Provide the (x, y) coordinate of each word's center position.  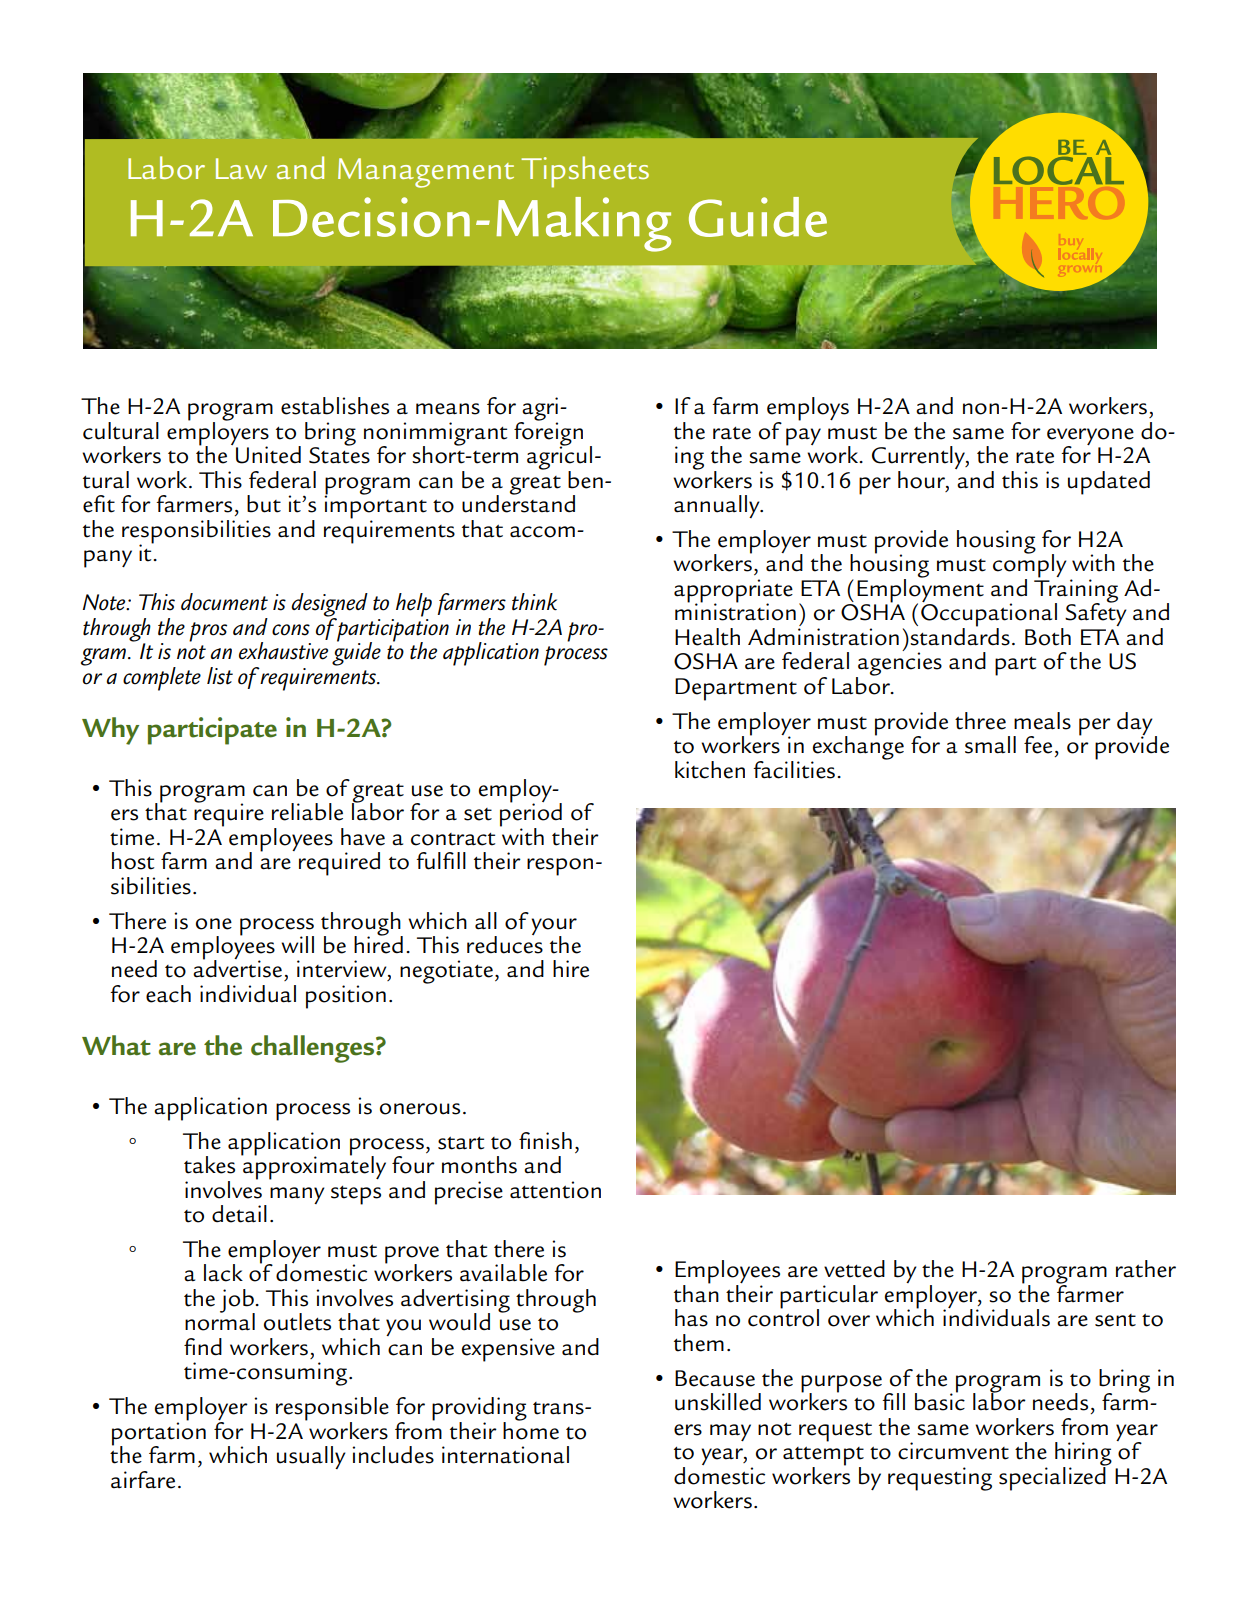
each (168, 994)
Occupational (989, 615)
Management (426, 173)
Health (707, 637)
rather (1146, 1269)
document (224, 602)
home (531, 1429)
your (554, 927)
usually (311, 1457)
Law (241, 168)
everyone (1090, 438)
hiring (1083, 1455)
